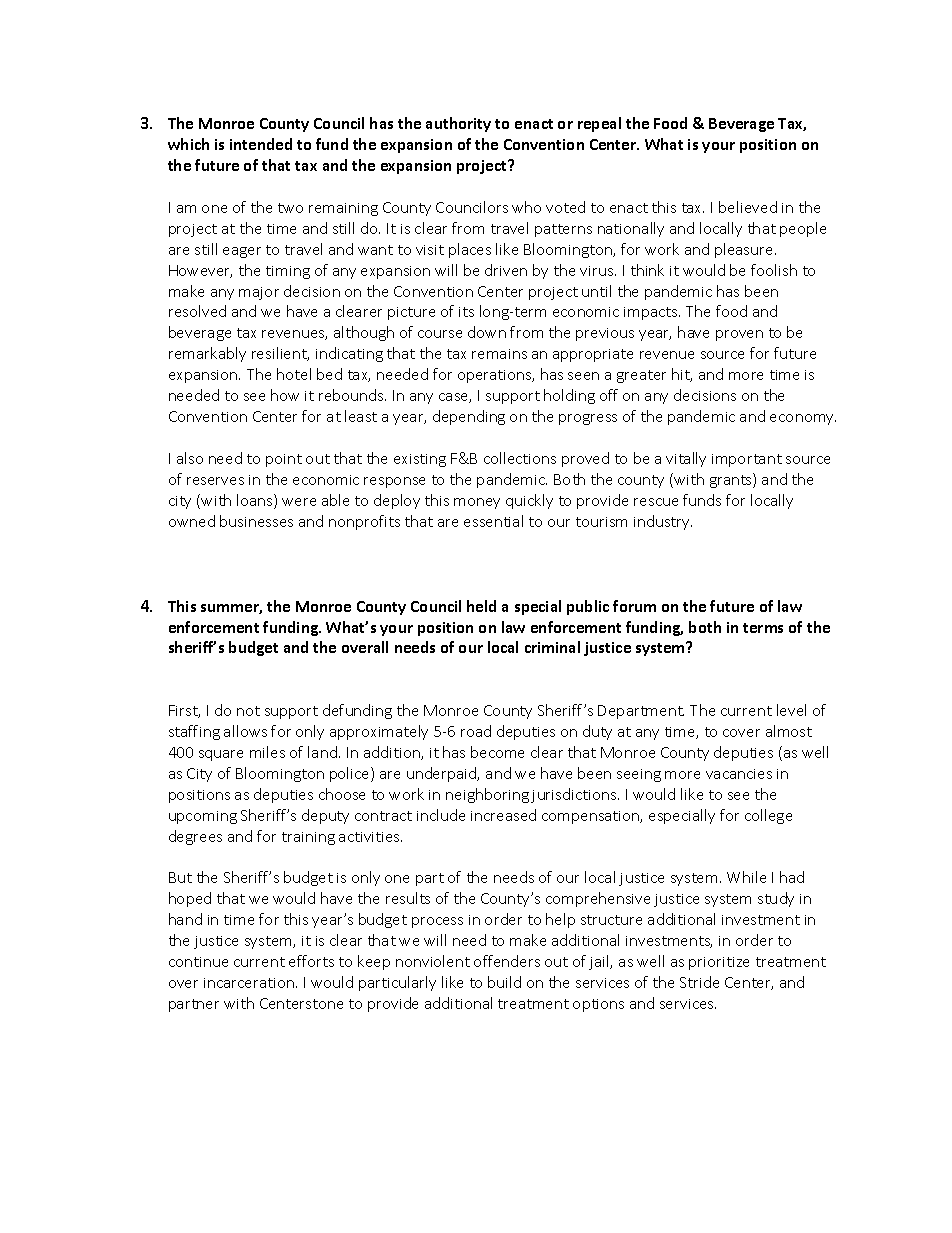  Describe the element at coordinates (284, 460) in the image. I see `point` at that location.
